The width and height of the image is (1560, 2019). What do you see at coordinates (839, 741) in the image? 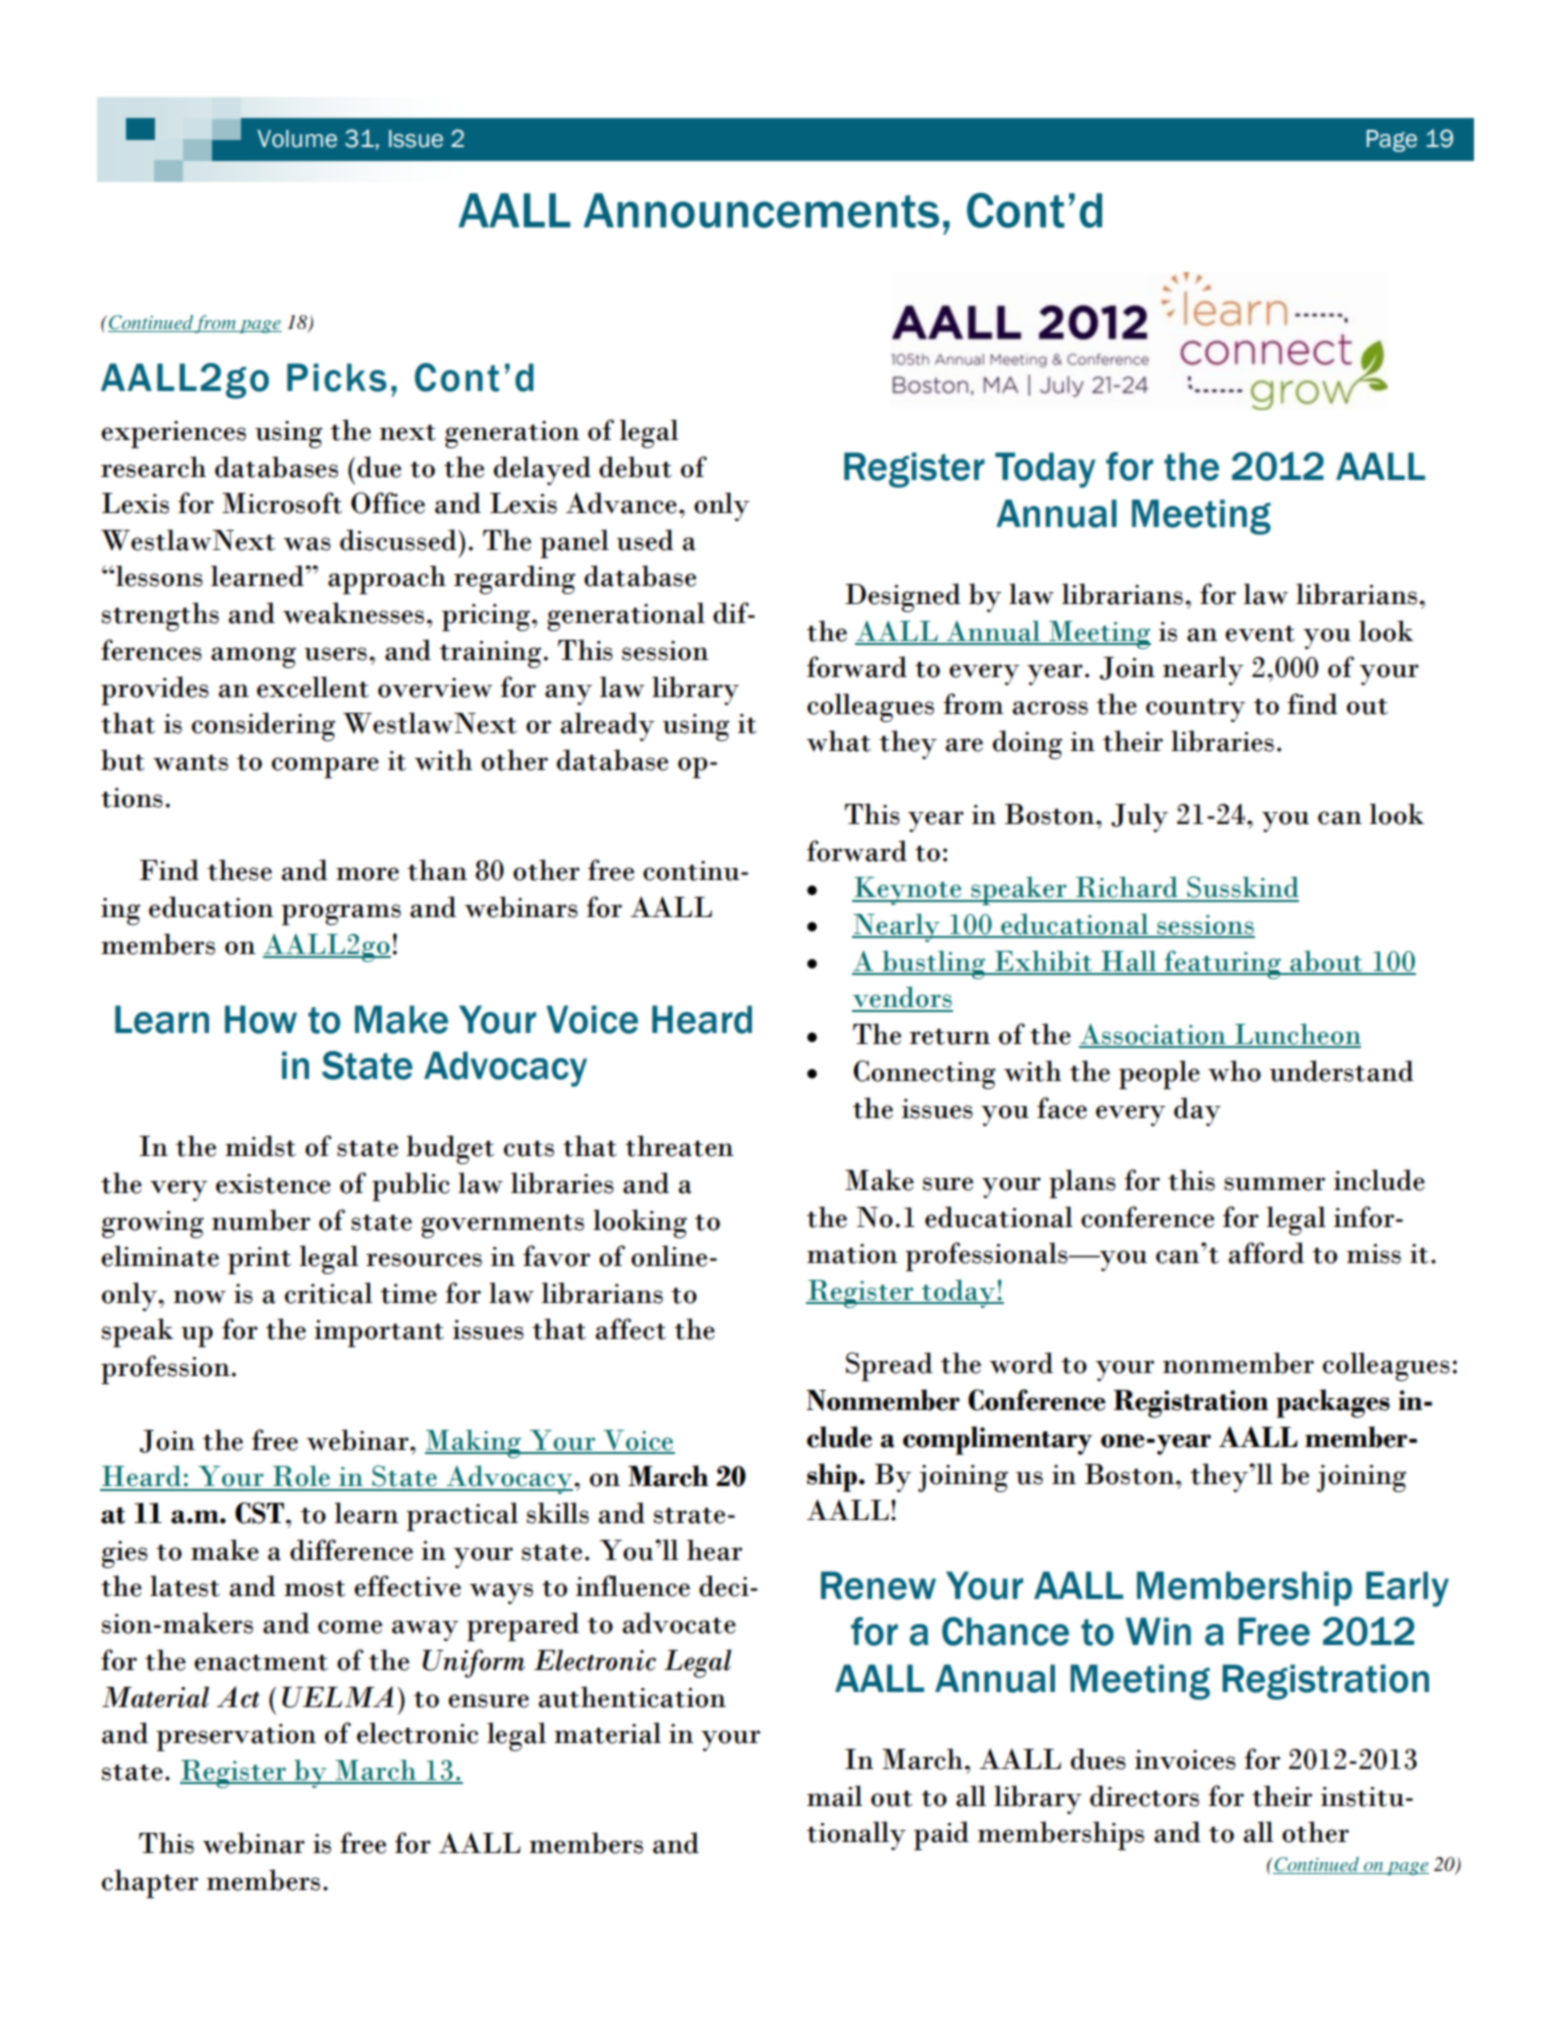
I see `what` at bounding box center [839, 741].
